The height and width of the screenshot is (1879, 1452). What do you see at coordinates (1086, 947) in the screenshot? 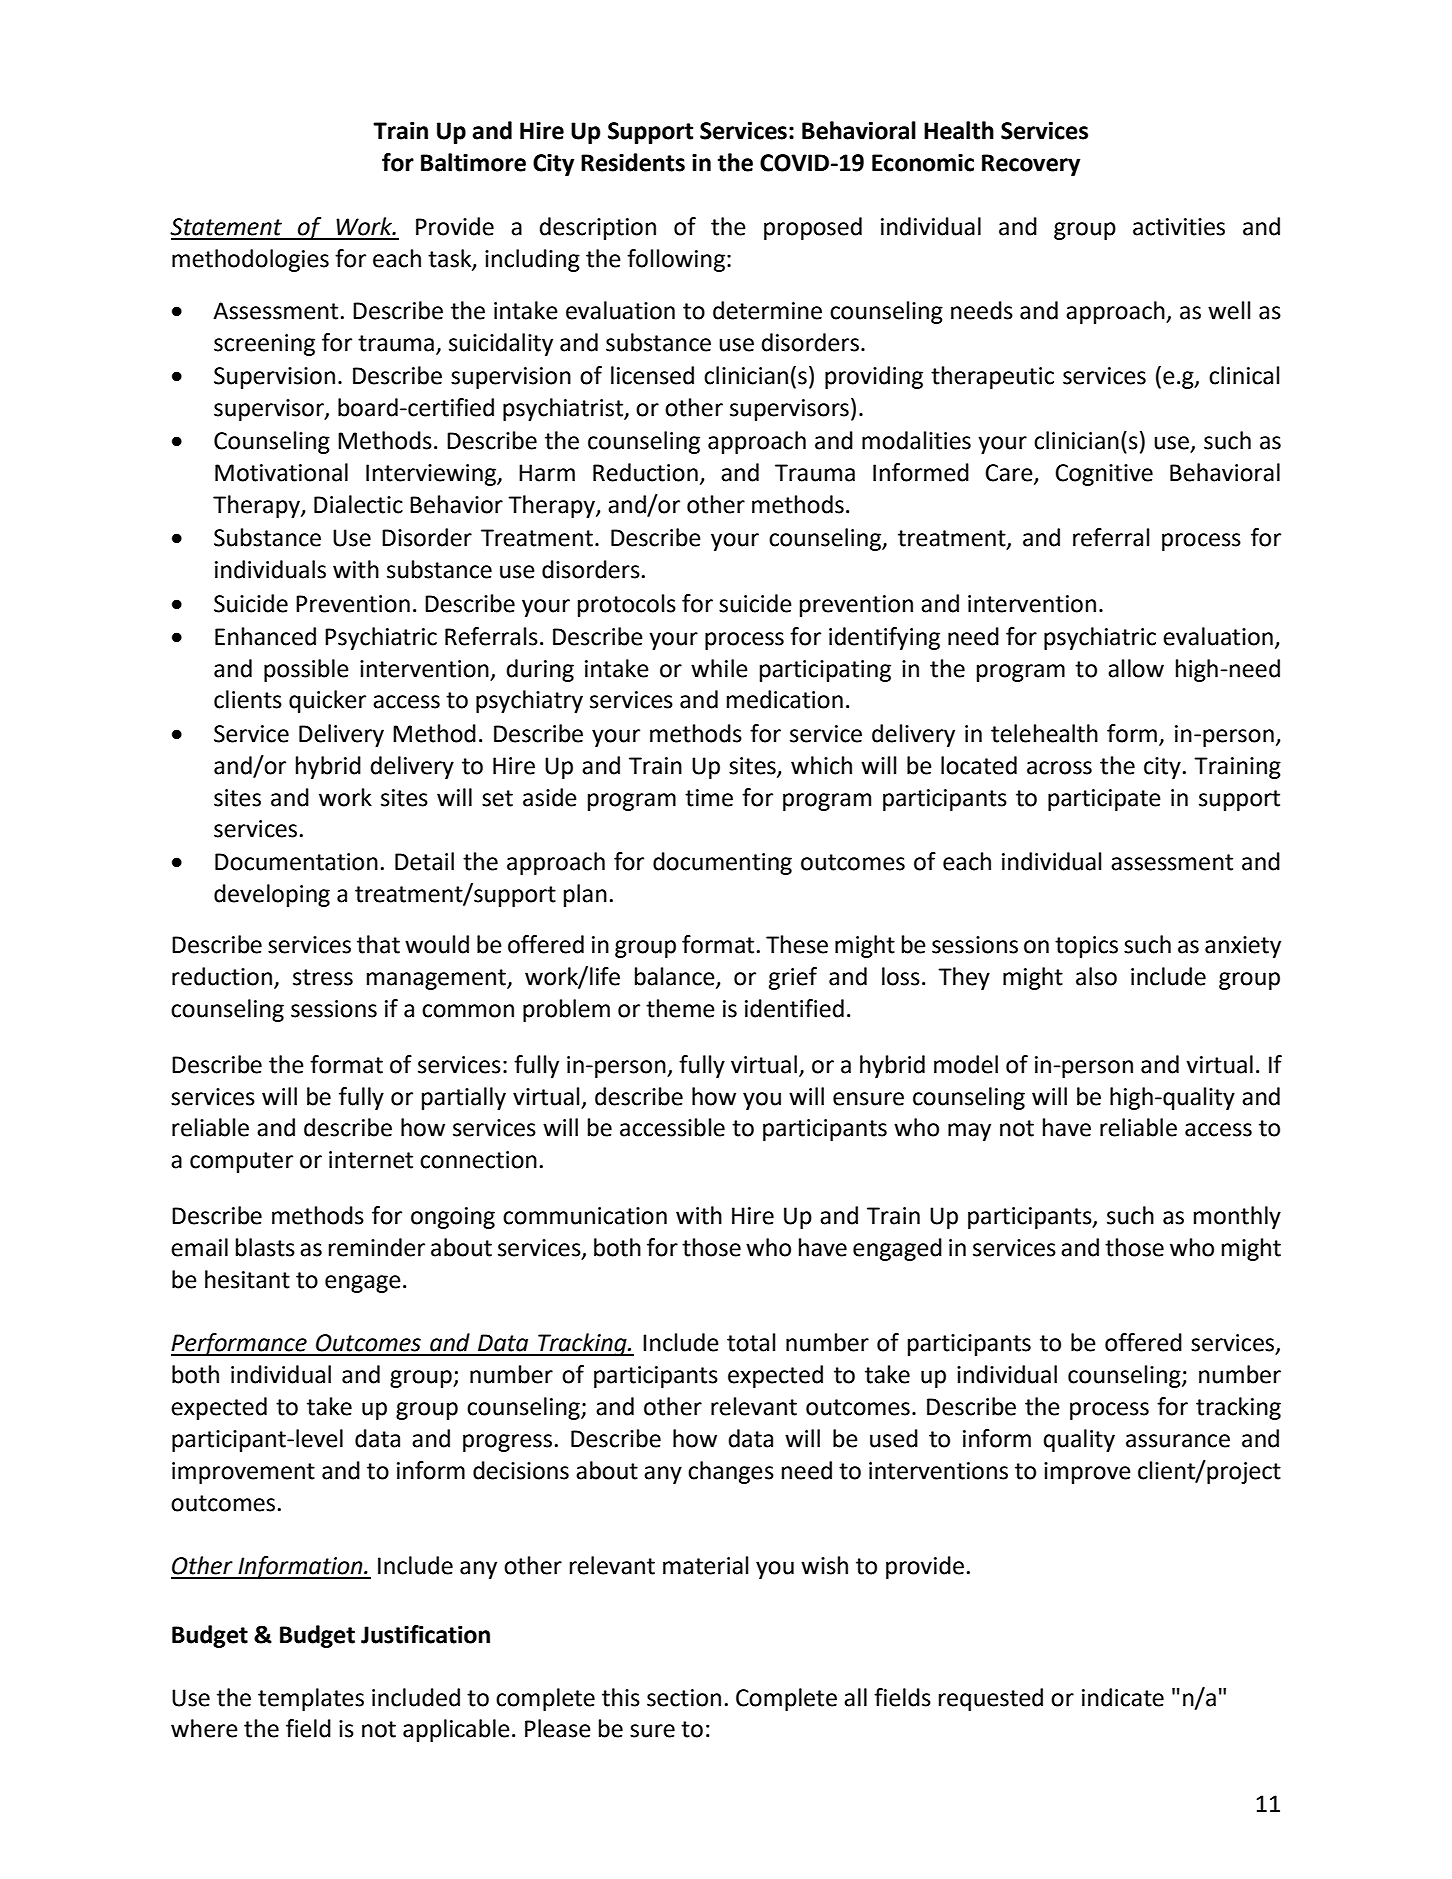
I see `topics` at bounding box center [1086, 947].
